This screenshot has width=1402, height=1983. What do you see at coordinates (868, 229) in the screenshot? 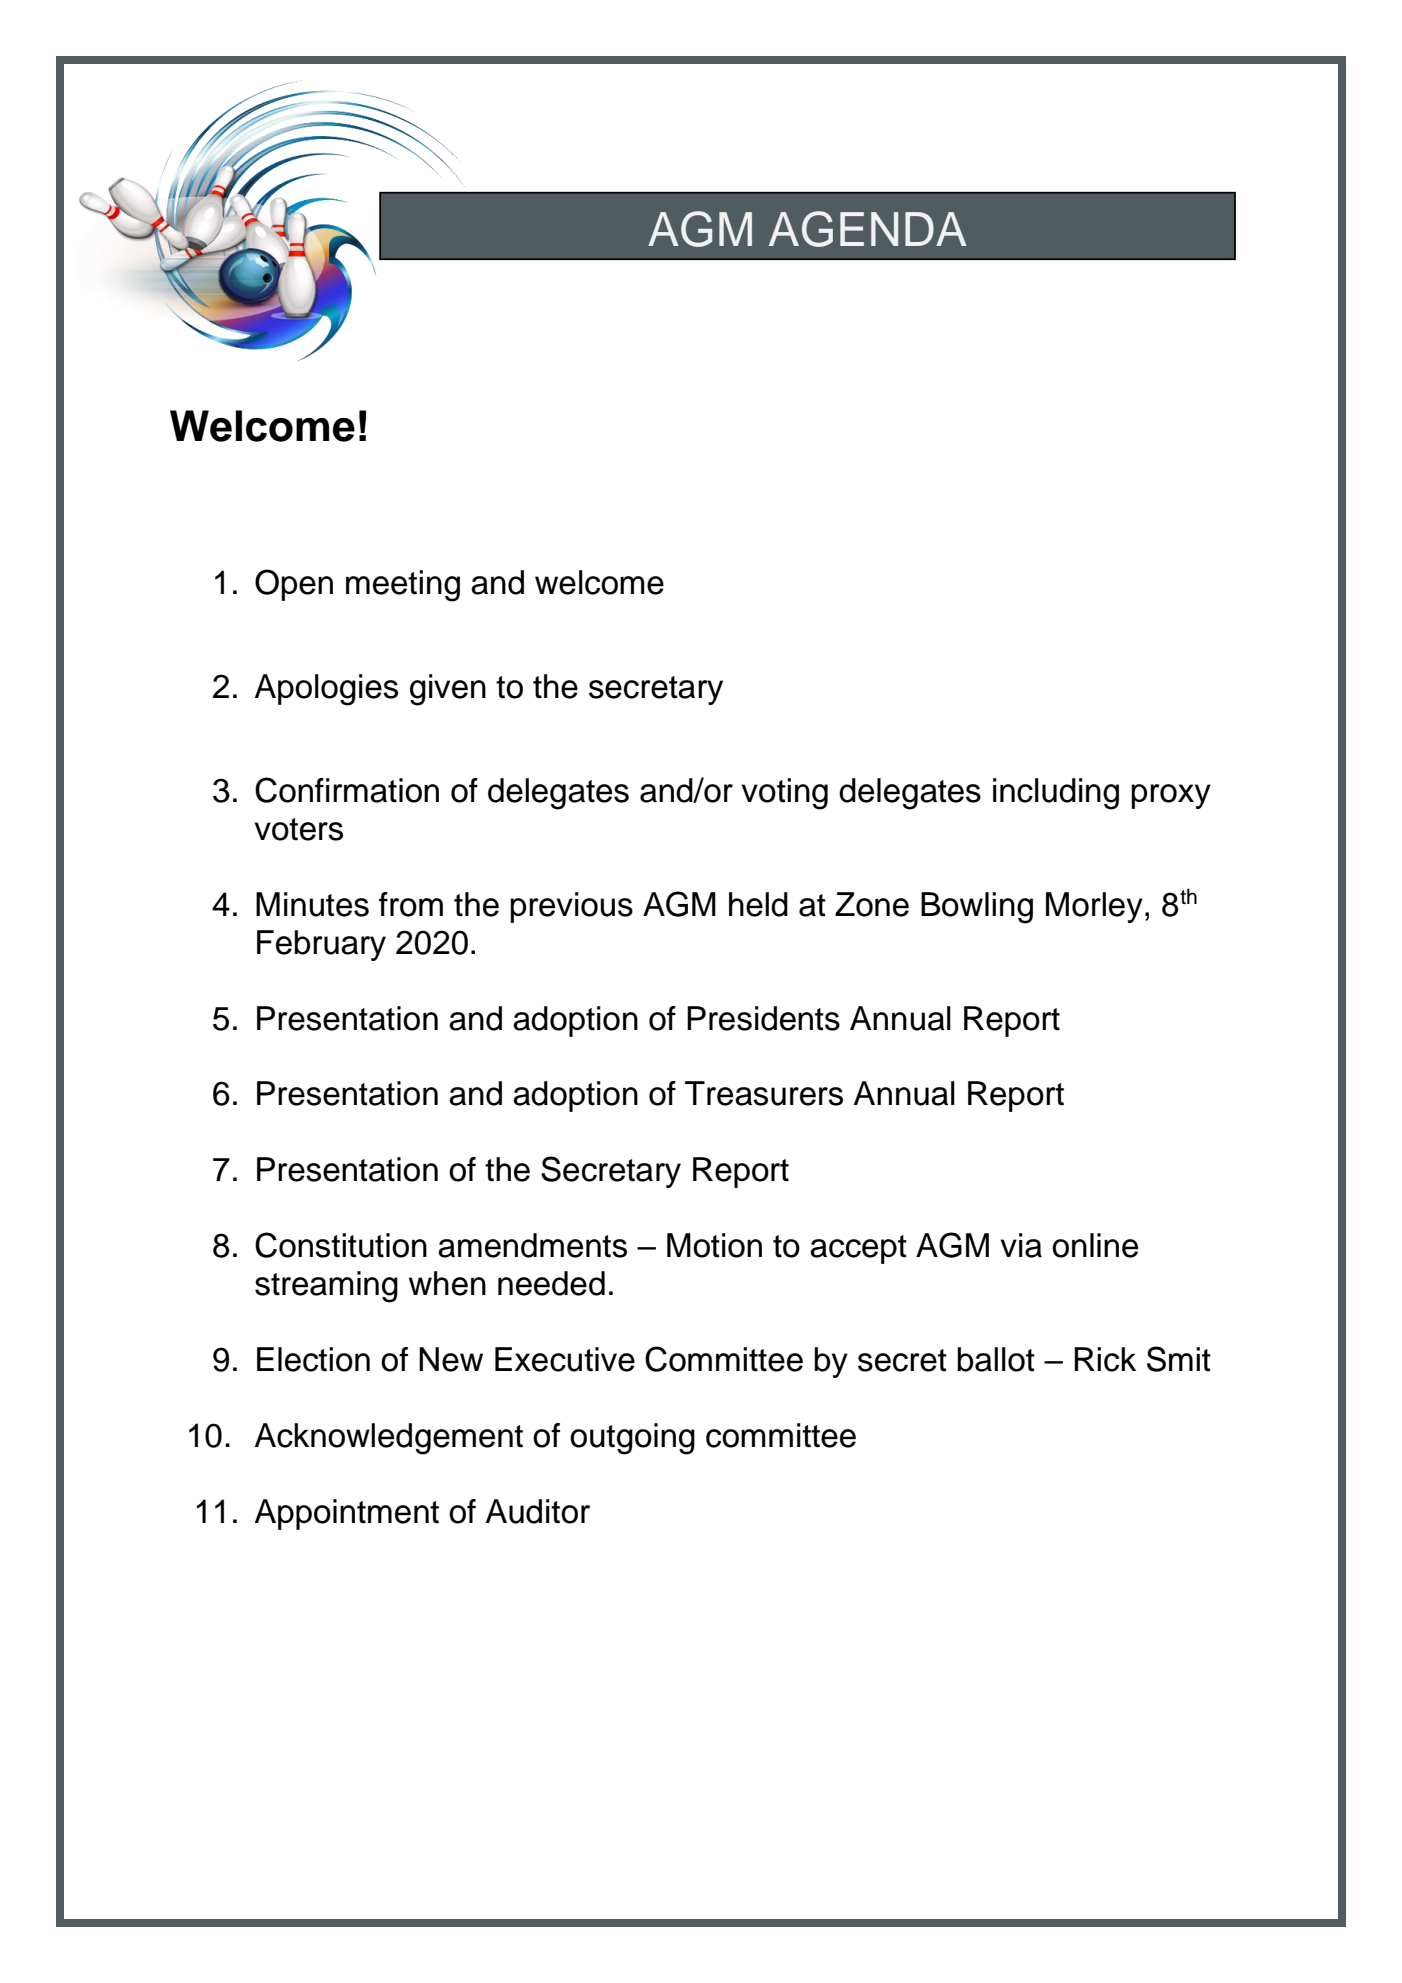
I see `AGENDA` at bounding box center [868, 229].
